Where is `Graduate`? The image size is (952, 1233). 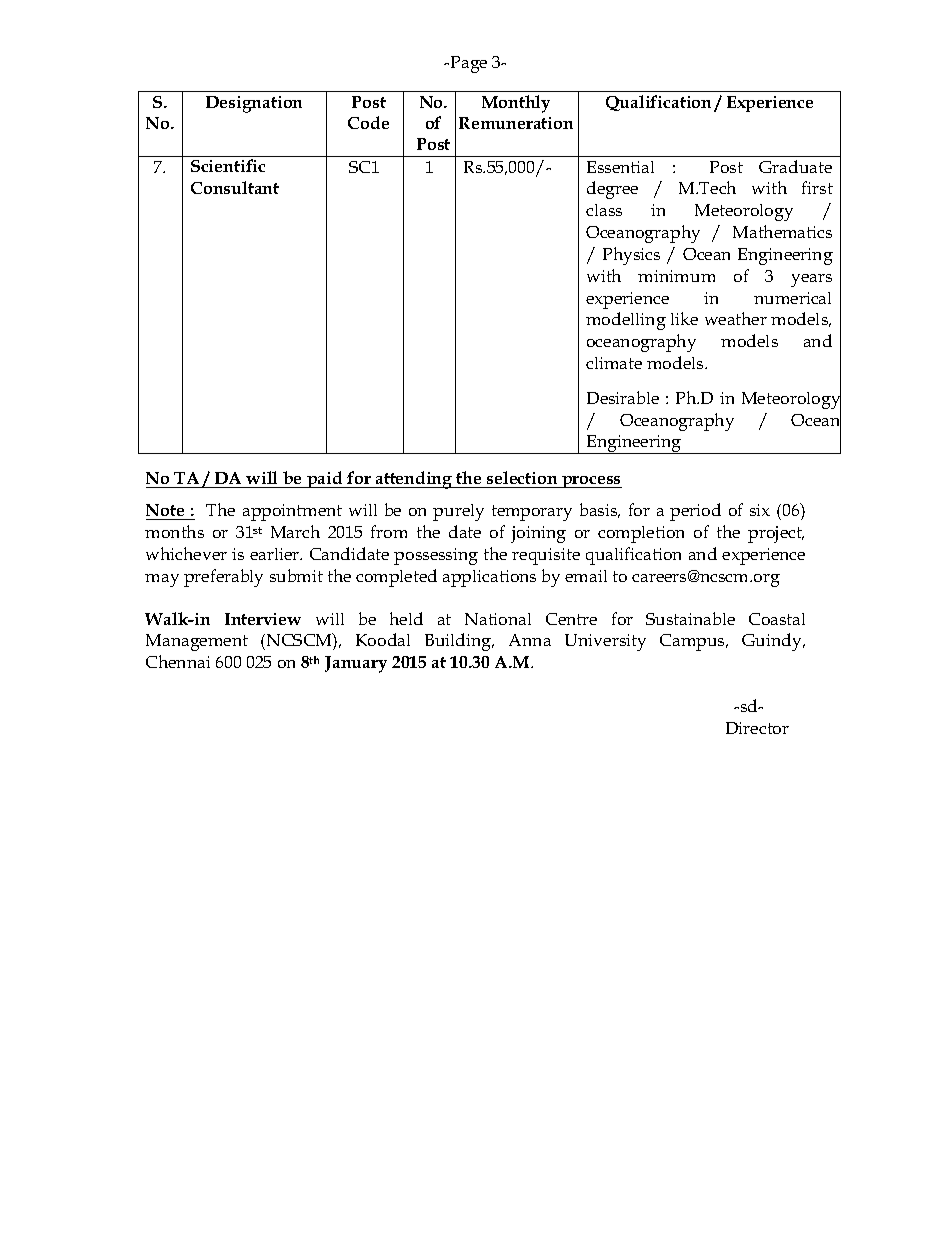 Graduate is located at coordinates (795, 166).
